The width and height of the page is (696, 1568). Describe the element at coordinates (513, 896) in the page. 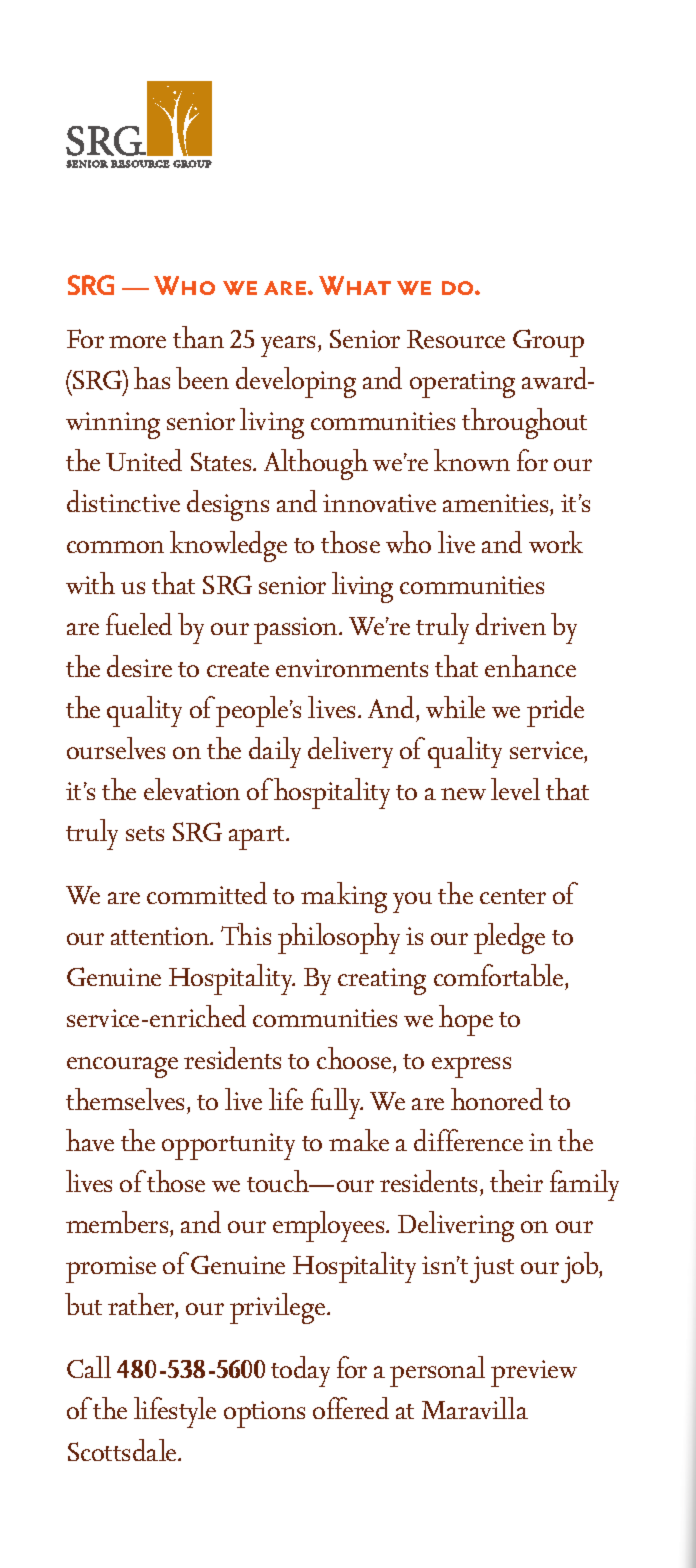

I see `center` at that location.
